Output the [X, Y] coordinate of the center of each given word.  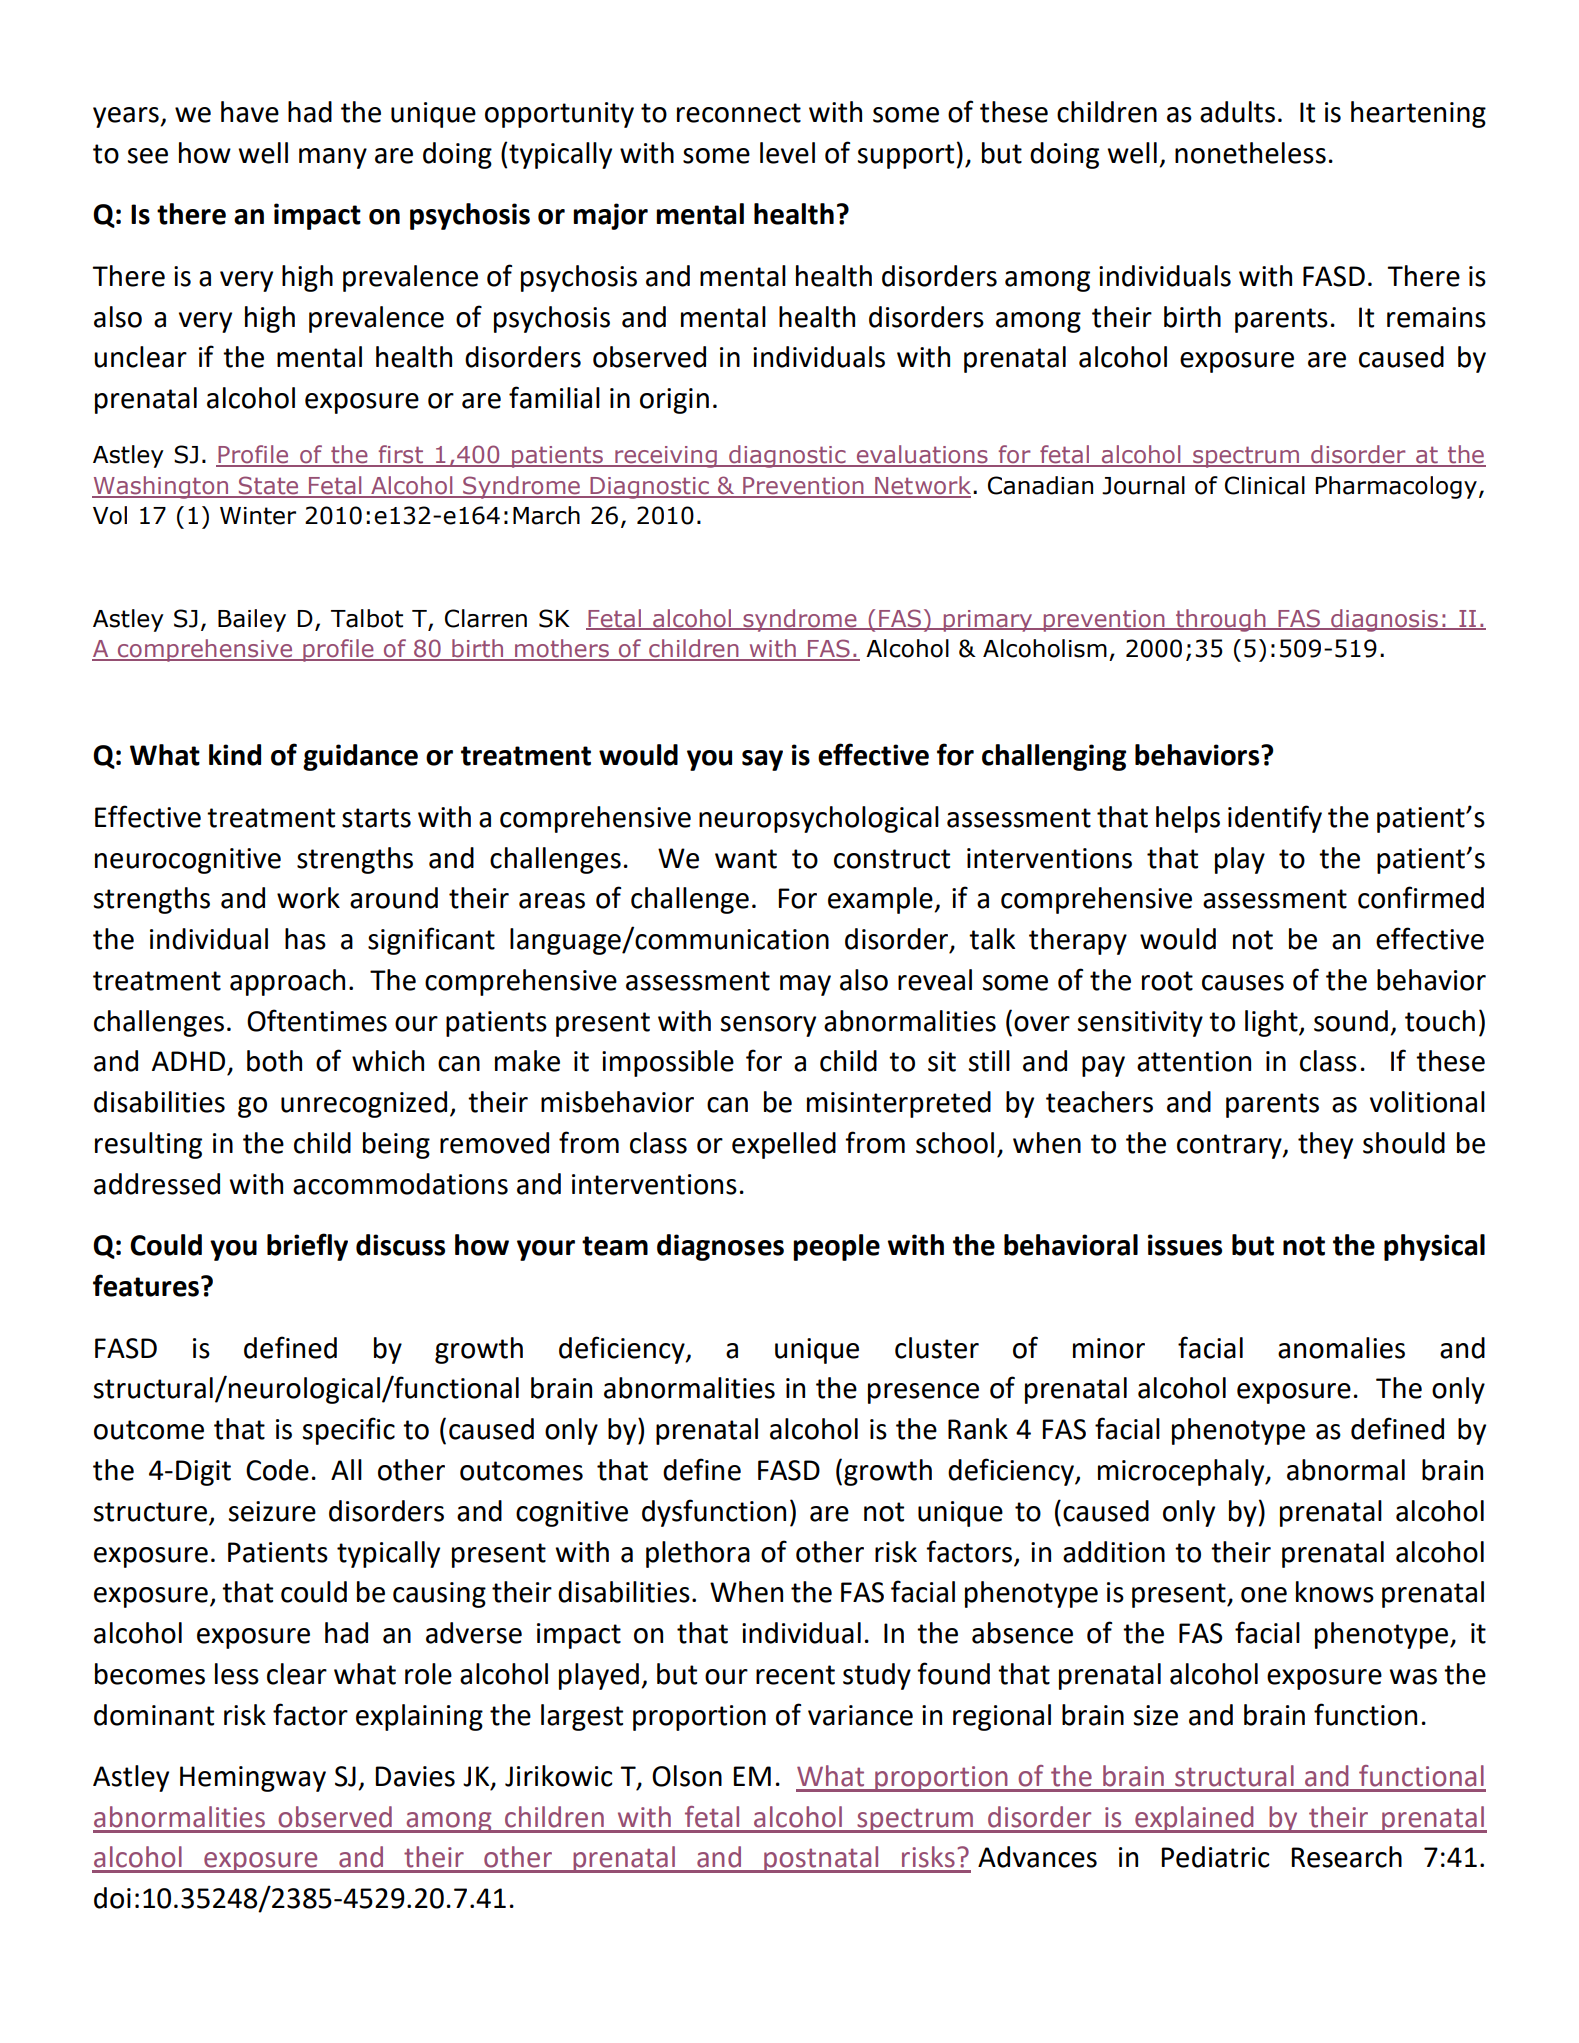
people [836, 1247]
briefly [307, 1247]
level [787, 153]
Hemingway [253, 1779]
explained [1194, 1819]
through [1221, 620]
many [333, 158]
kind [235, 755]
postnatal [821, 1859]
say [762, 760]
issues [1185, 1245]
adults [1237, 112]
